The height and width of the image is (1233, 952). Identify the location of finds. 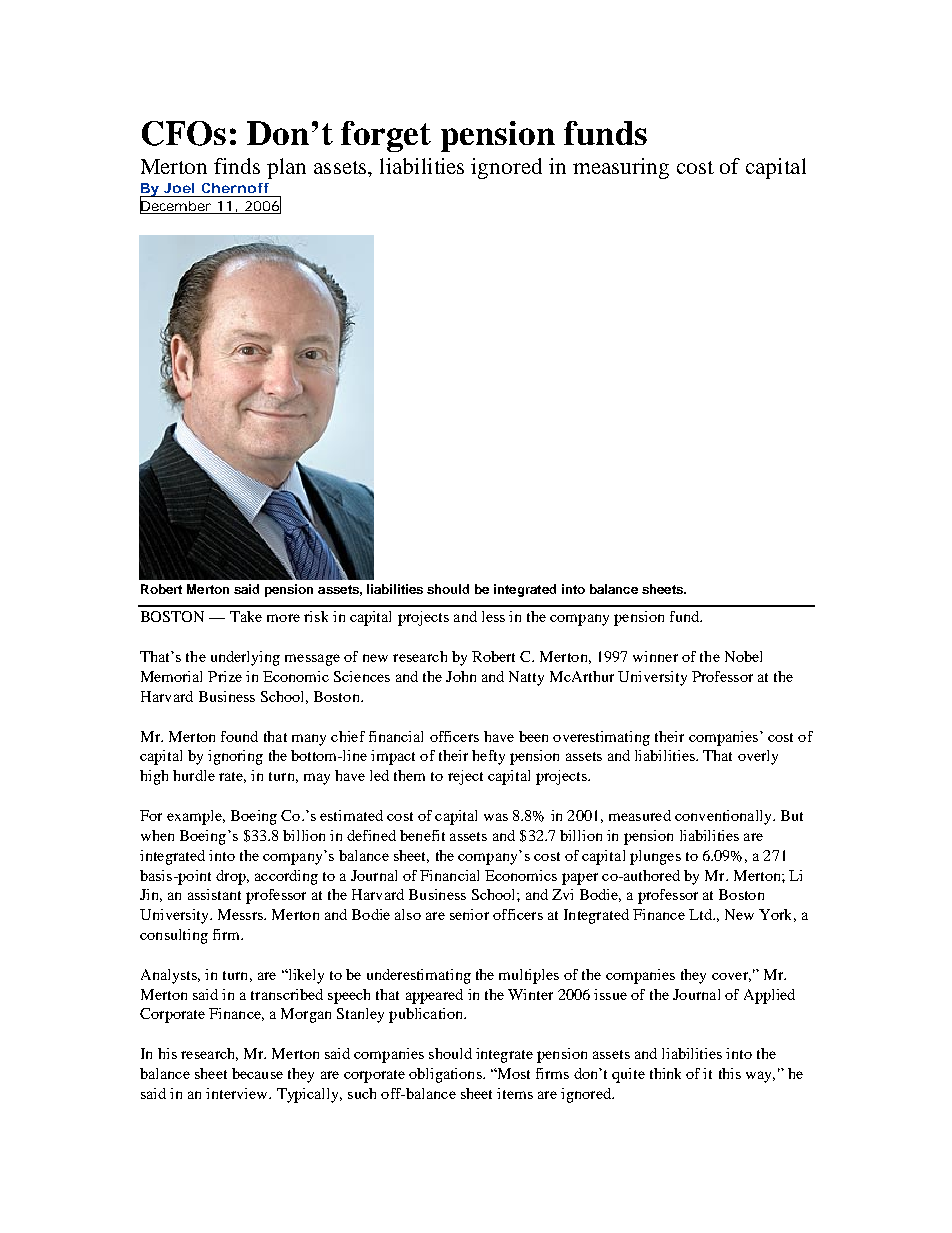
(237, 166).
